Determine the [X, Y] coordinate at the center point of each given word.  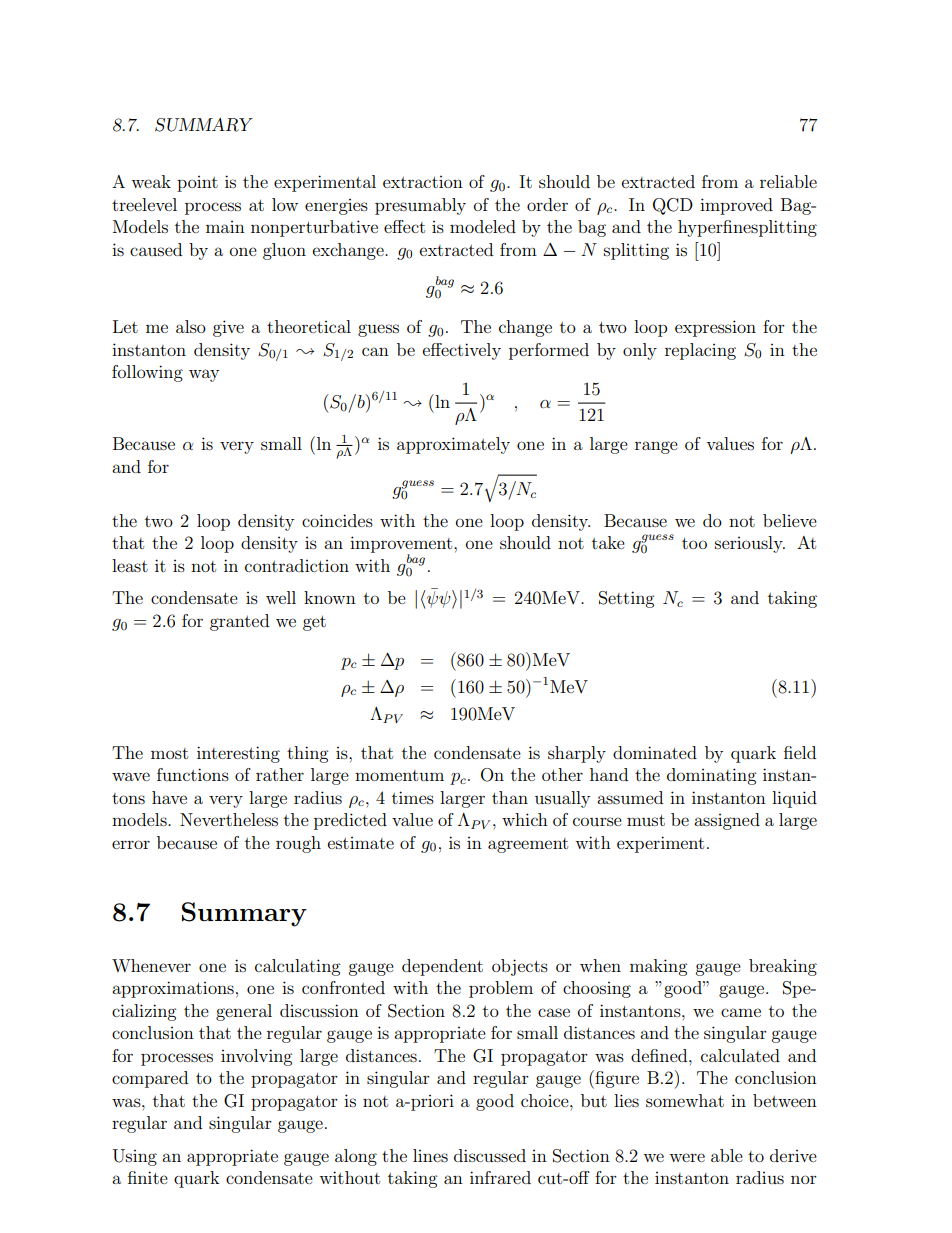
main [225, 227]
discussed [490, 1155]
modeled [483, 226]
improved [736, 206]
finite [148, 1177]
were [687, 1157]
